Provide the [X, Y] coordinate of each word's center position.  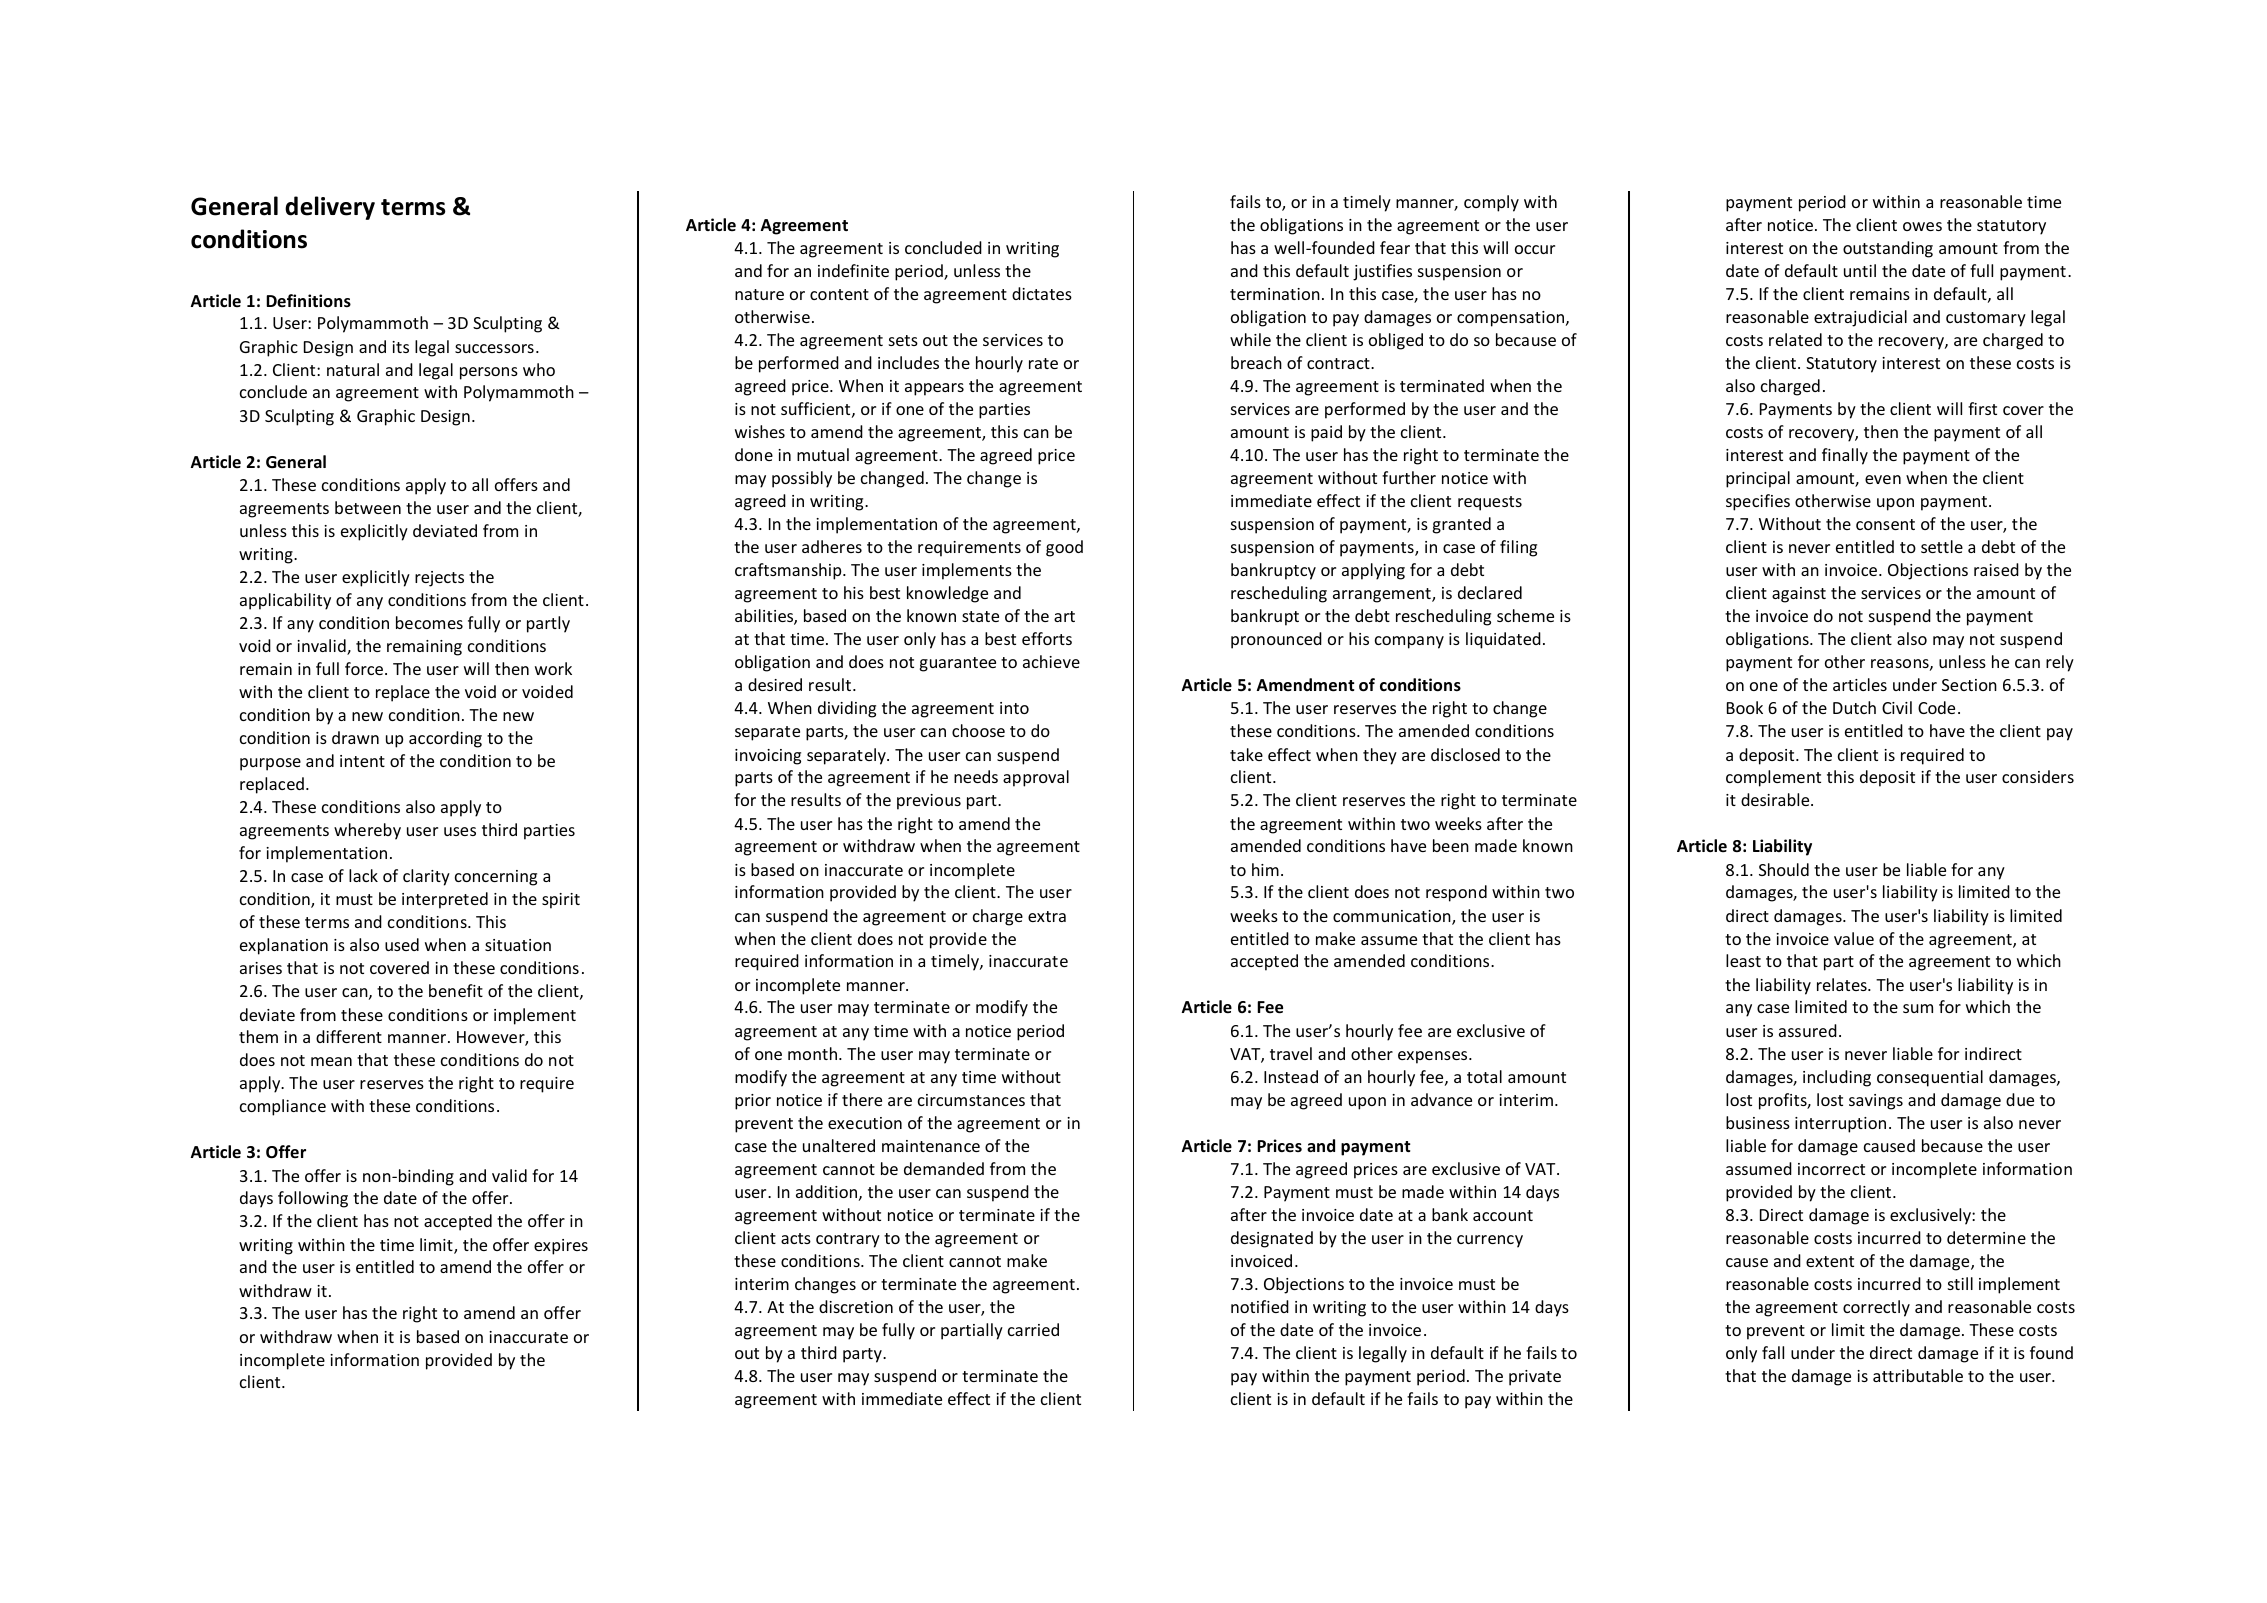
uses [460, 831]
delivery [330, 208]
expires [561, 1247]
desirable [1776, 799]
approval [1036, 778]
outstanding [1888, 249]
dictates [1042, 293]
